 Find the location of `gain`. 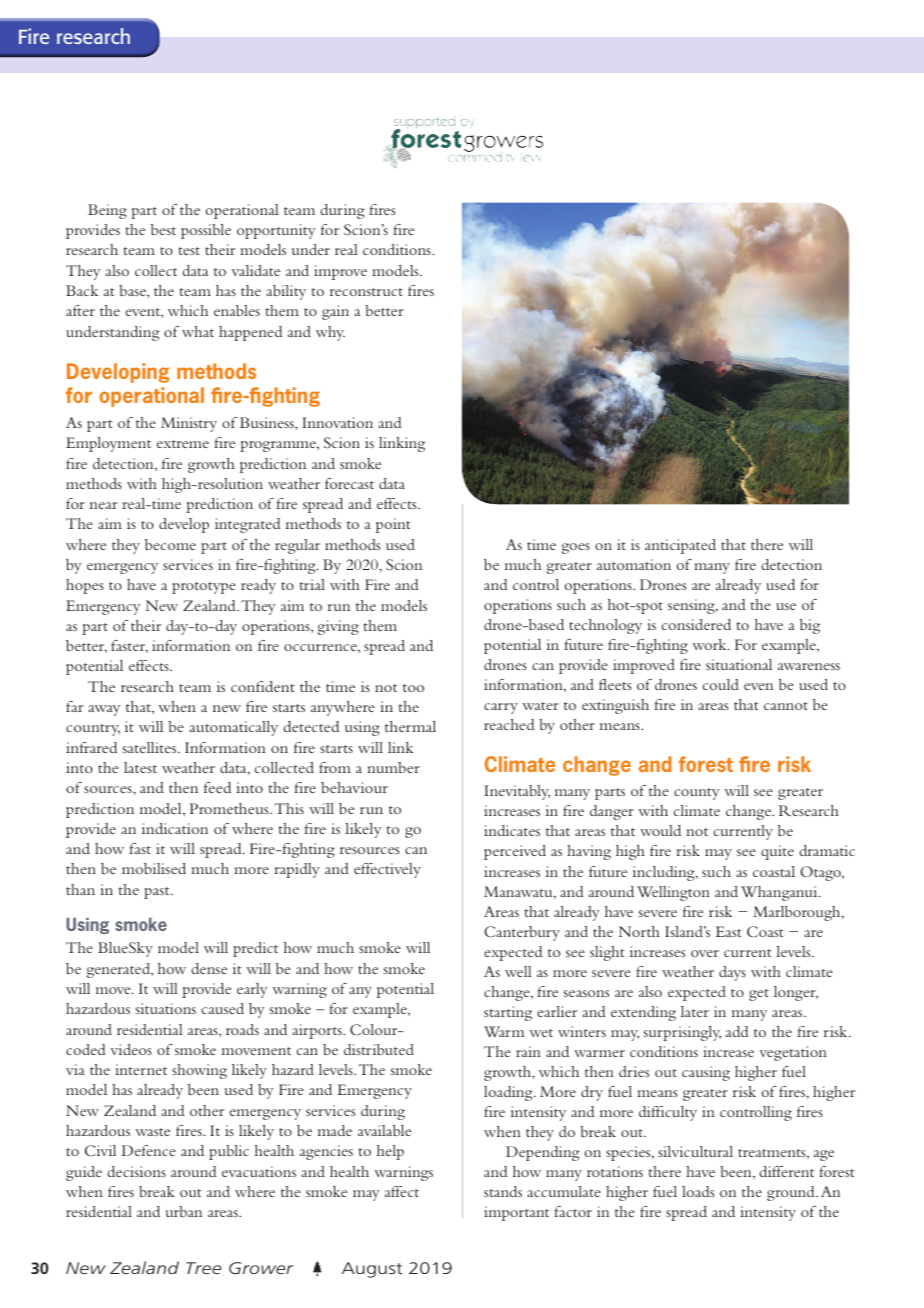

gain is located at coordinates (335, 312).
